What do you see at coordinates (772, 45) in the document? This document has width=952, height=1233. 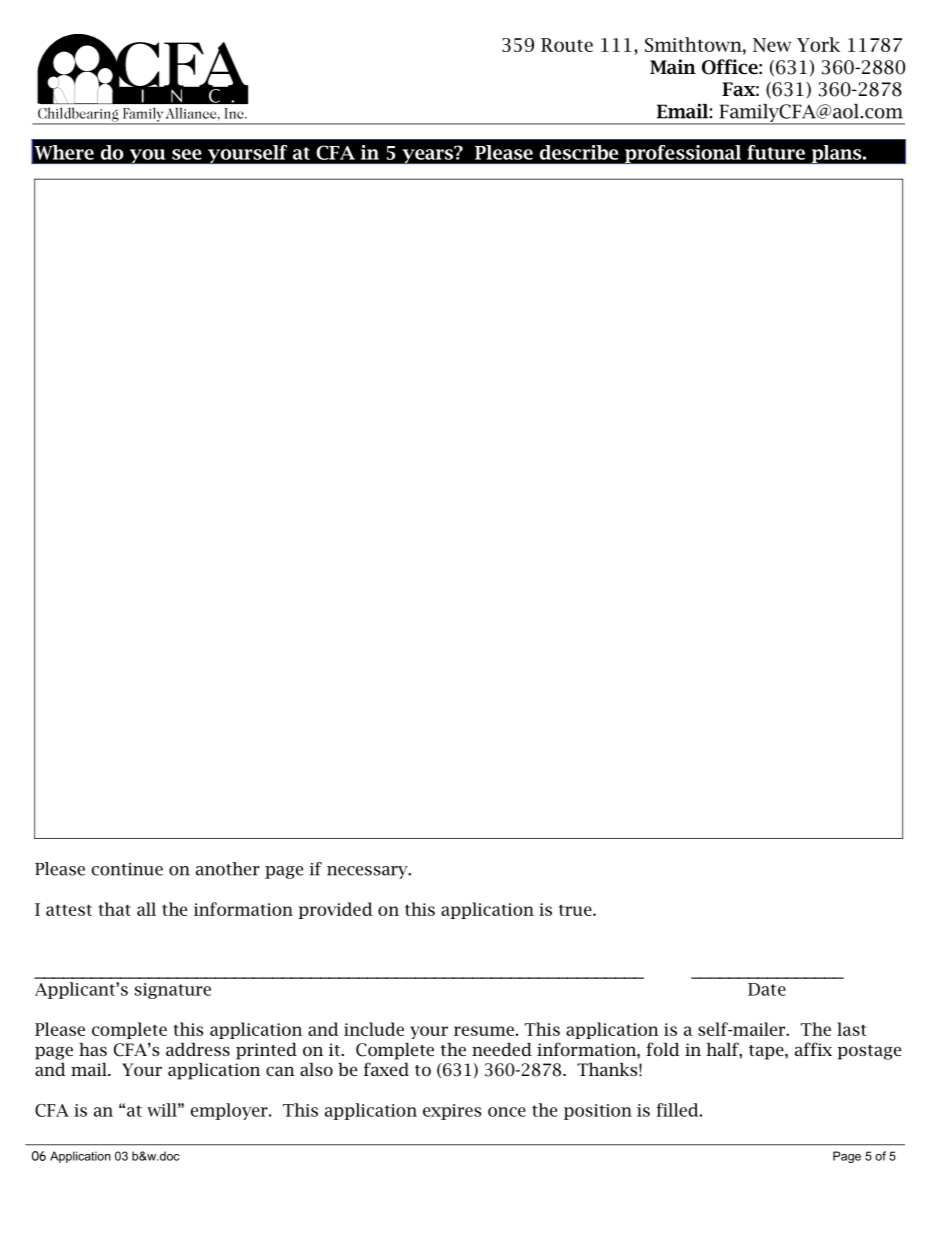 I see `New` at bounding box center [772, 45].
